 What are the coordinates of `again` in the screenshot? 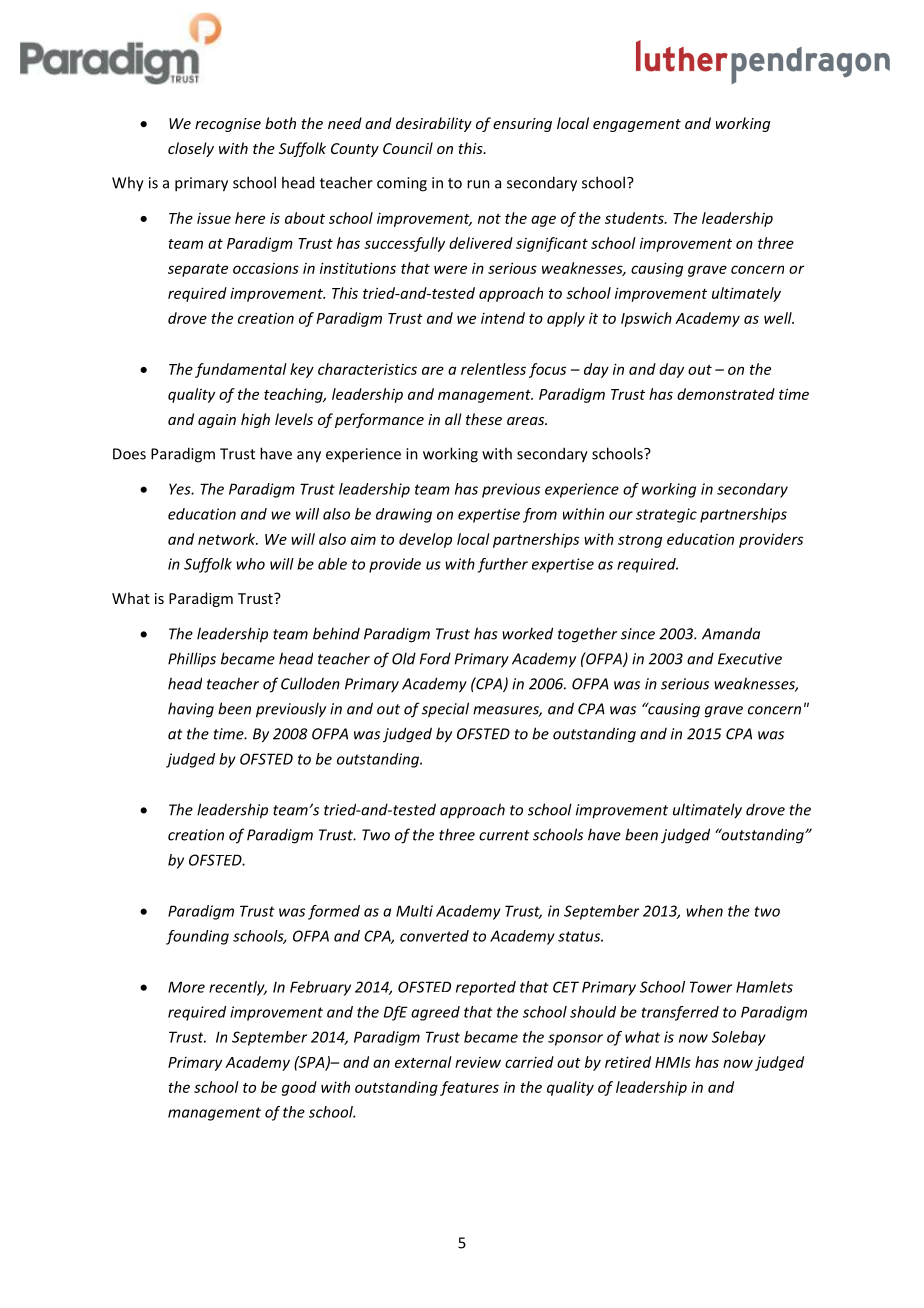 It's located at (217, 421).
